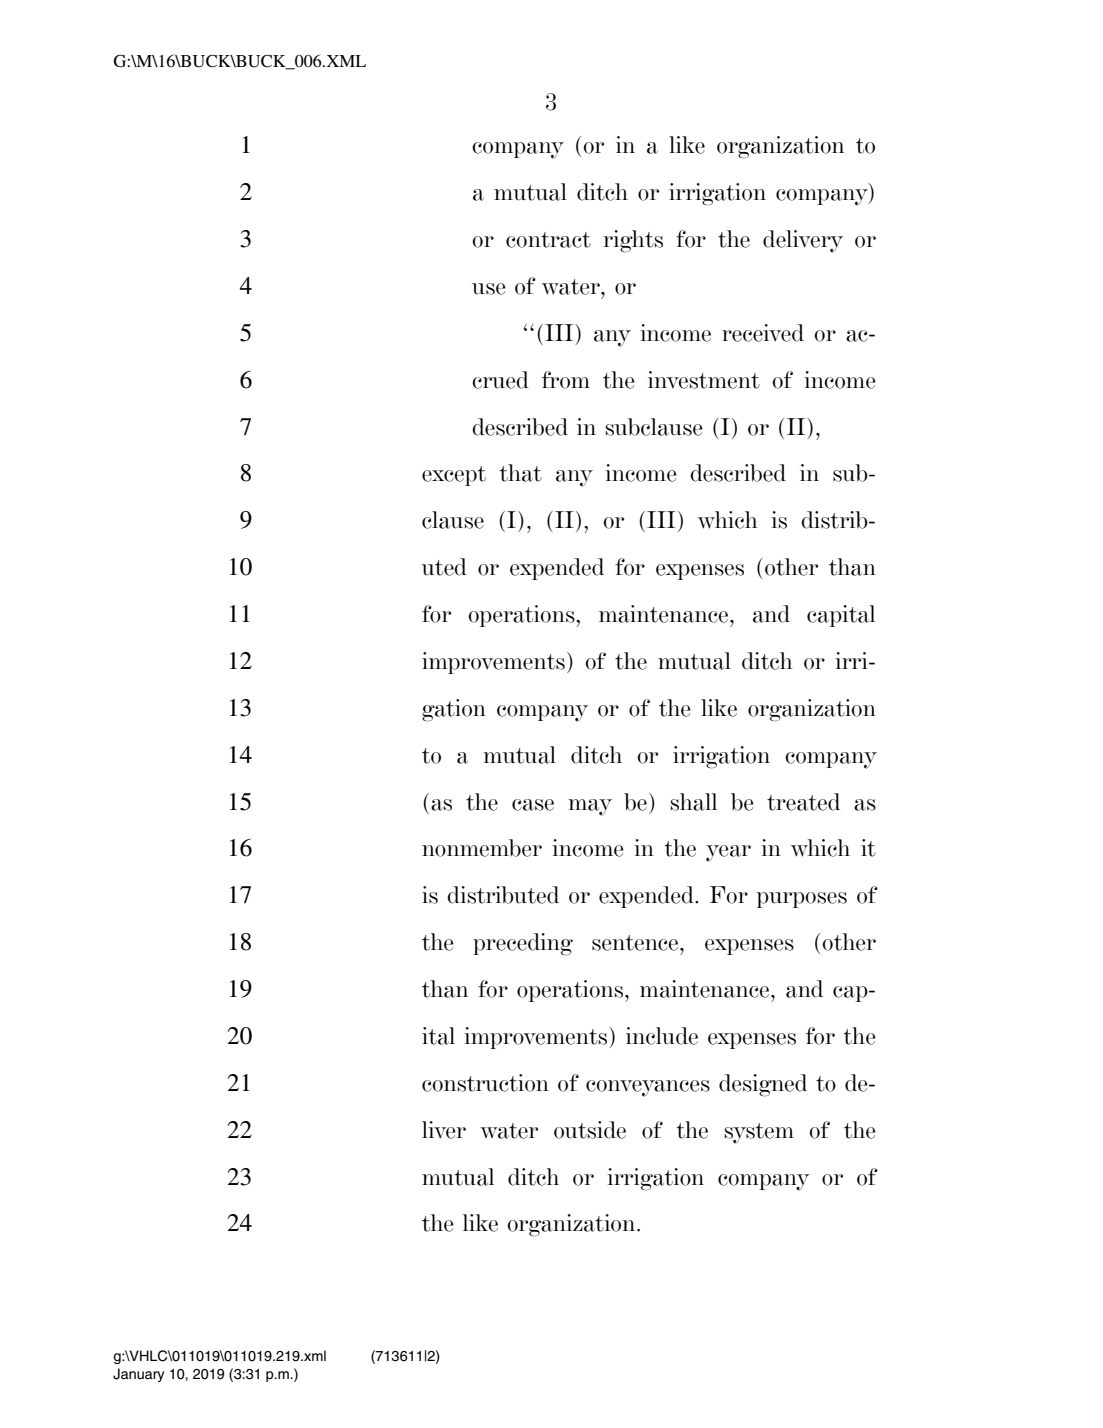  Describe the element at coordinates (485, 1083) in the image. I see `construction` at that location.
